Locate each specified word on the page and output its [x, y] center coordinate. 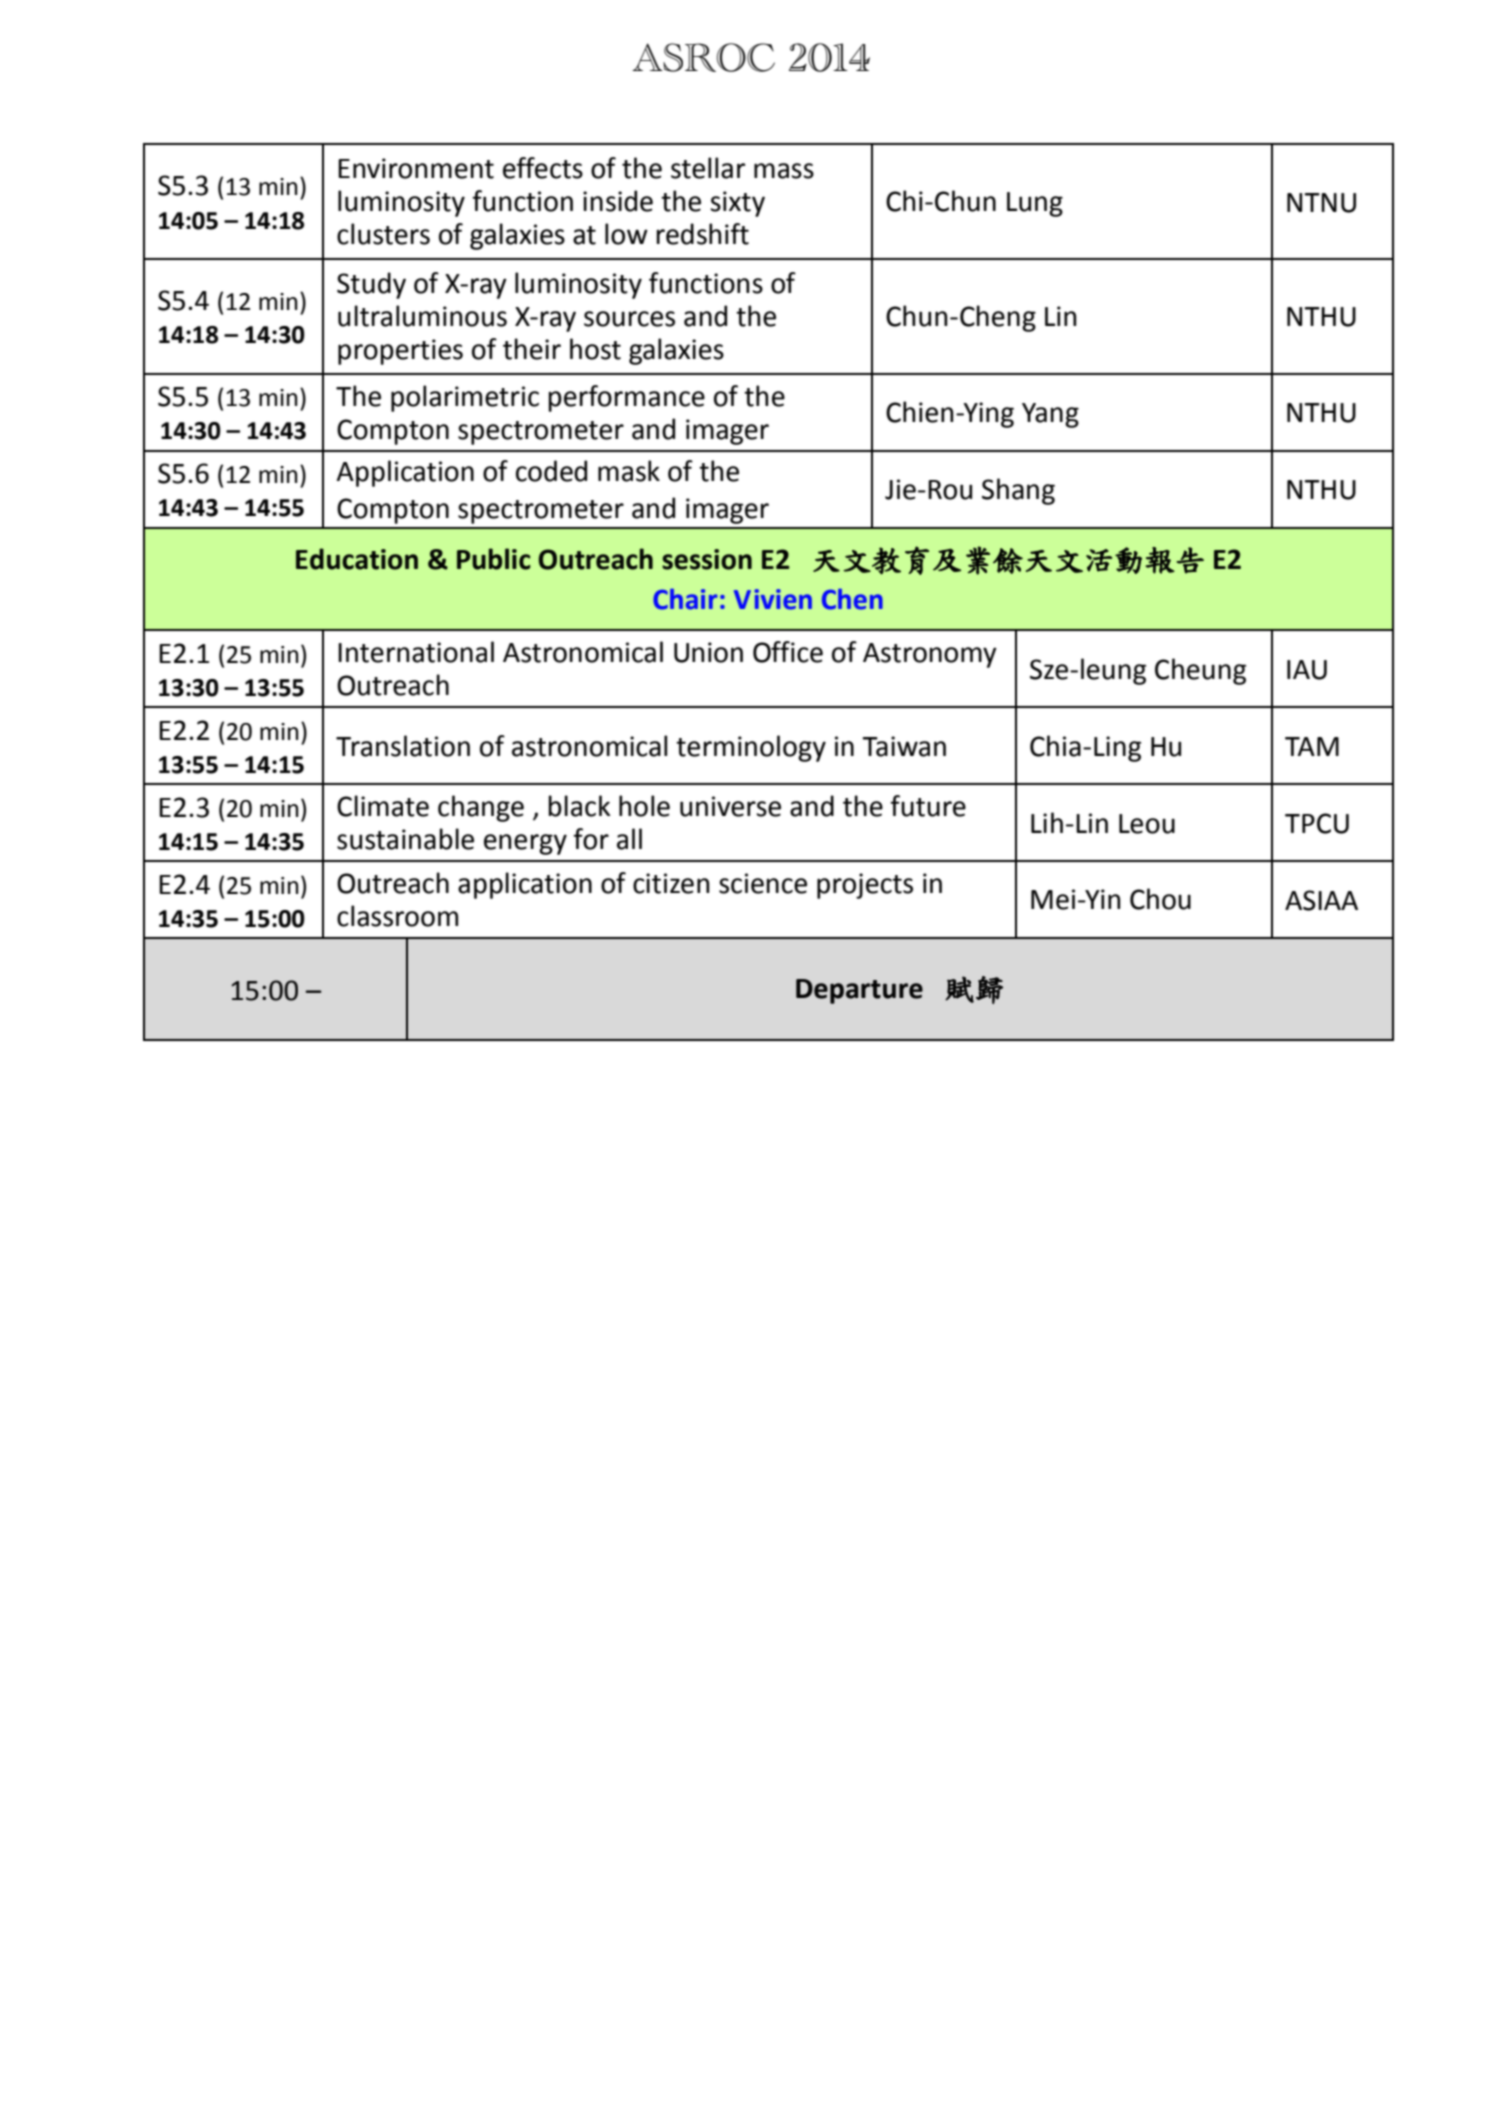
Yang [1050, 415]
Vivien [773, 599]
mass [784, 171]
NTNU [1321, 203]
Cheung [1200, 671]
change [481, 808]
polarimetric [465, 398]
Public [494, 559]
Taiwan [904, 746]
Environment [416, 168]
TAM [1312, 746]
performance [626, 398]
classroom [397, 916]
